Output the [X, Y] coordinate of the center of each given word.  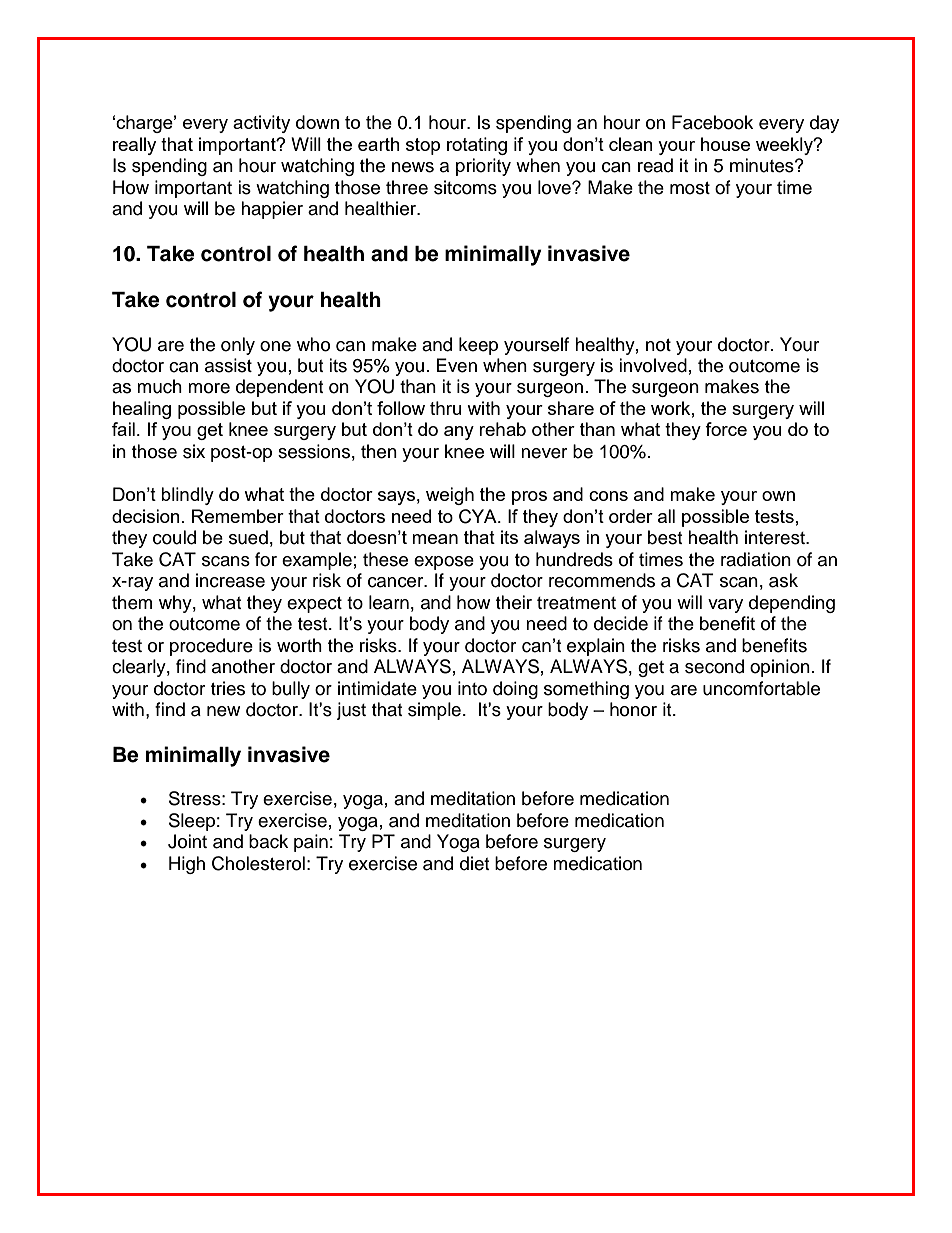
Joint [187, 841]
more [209, 388]
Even [457, 365]
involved [653, 365]
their [514, 602]
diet [474, 863]
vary [725, 606]
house [725, 144]
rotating [477, 146]
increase [230, 580]
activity [261, 124]
